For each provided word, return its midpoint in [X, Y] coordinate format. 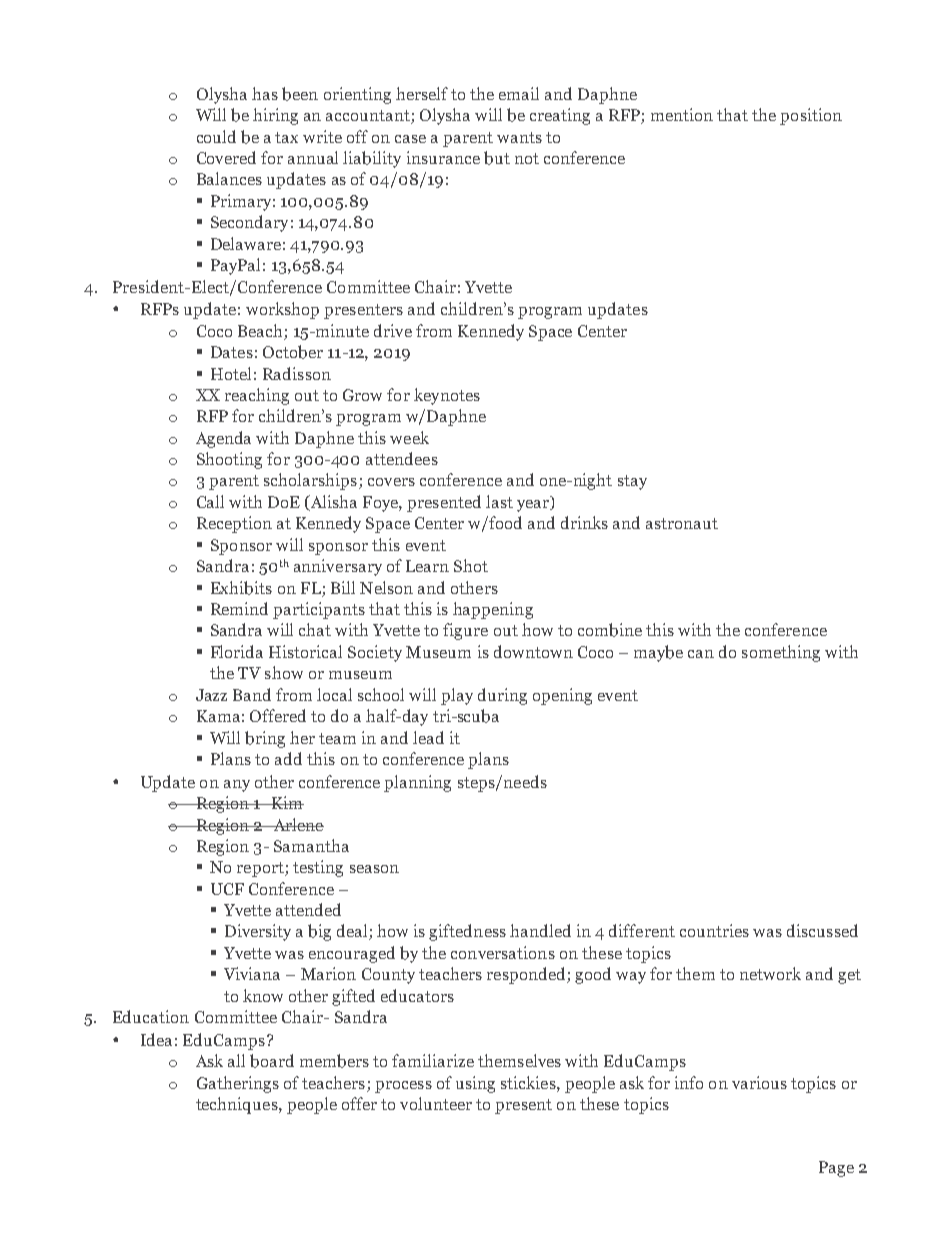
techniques [238, 1105]
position [811, 116]
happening [493, 610]
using [475, 1084]
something [781, 653]
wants [519, 137]
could [216, 136]
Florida [237, 651]
